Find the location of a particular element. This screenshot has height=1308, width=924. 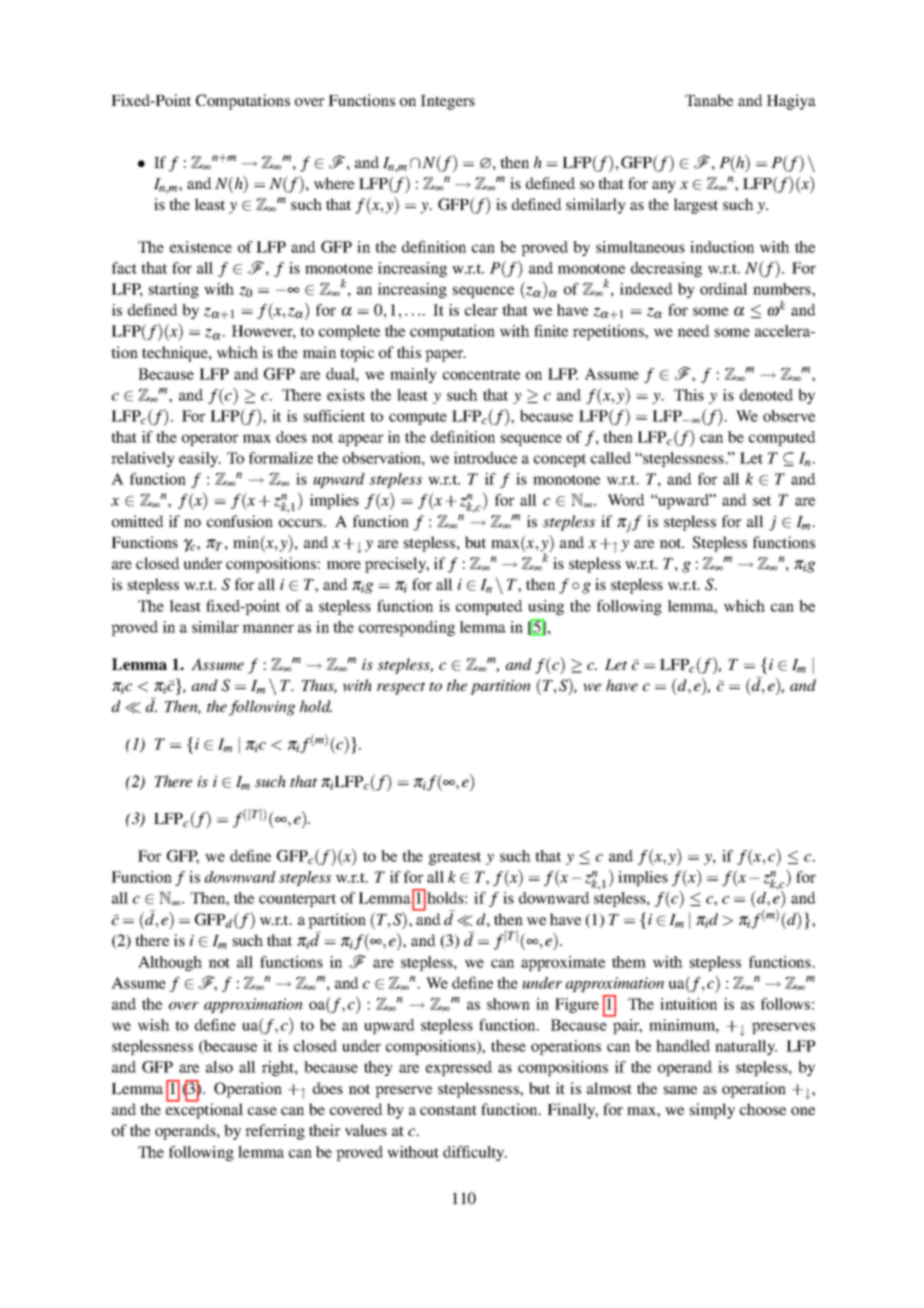

them is located at coordinates (629, 962).
